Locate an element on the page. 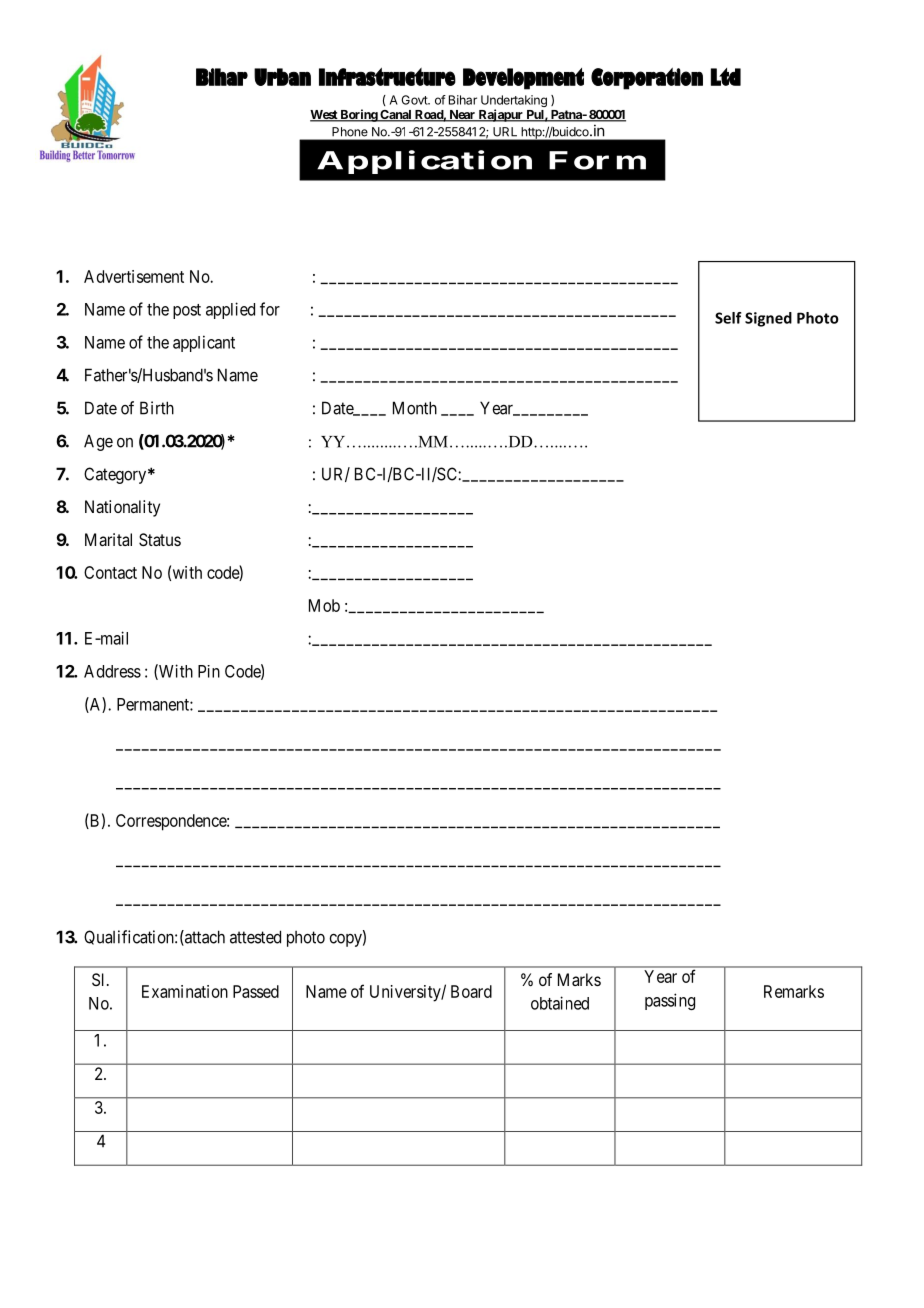  Pin is located at coordinates (209, 671).
